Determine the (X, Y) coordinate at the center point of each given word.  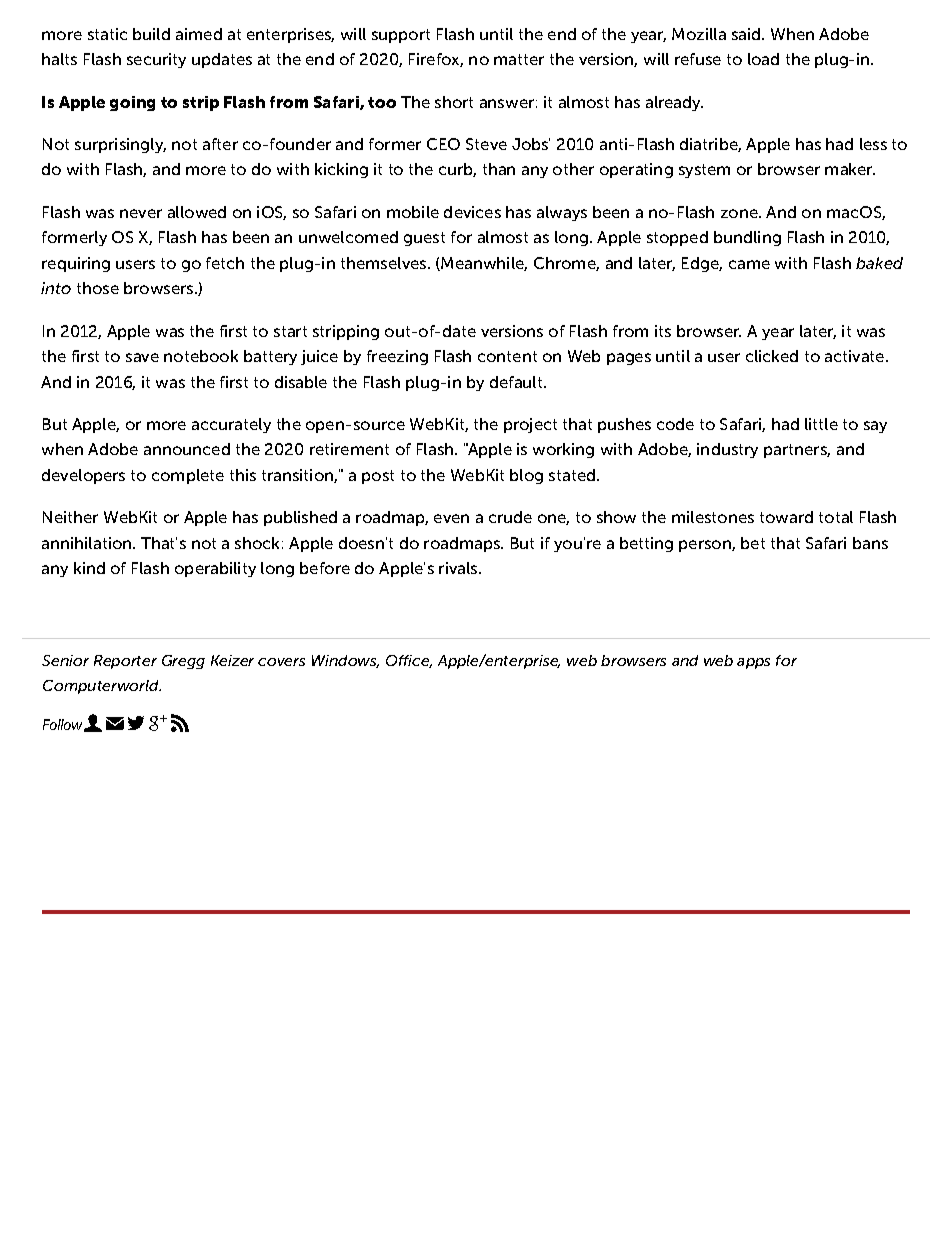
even (451, 518)
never (141, 213)
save (142, 357)
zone (740, 213)
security (156, 60)
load (763, 59)
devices (472, 212)
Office (409, 661)
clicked (772, 356)
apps (753, 663)
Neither (70, 517)
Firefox (436, 60)
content (507, 356)
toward (786, 517)
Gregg (183, 662)
